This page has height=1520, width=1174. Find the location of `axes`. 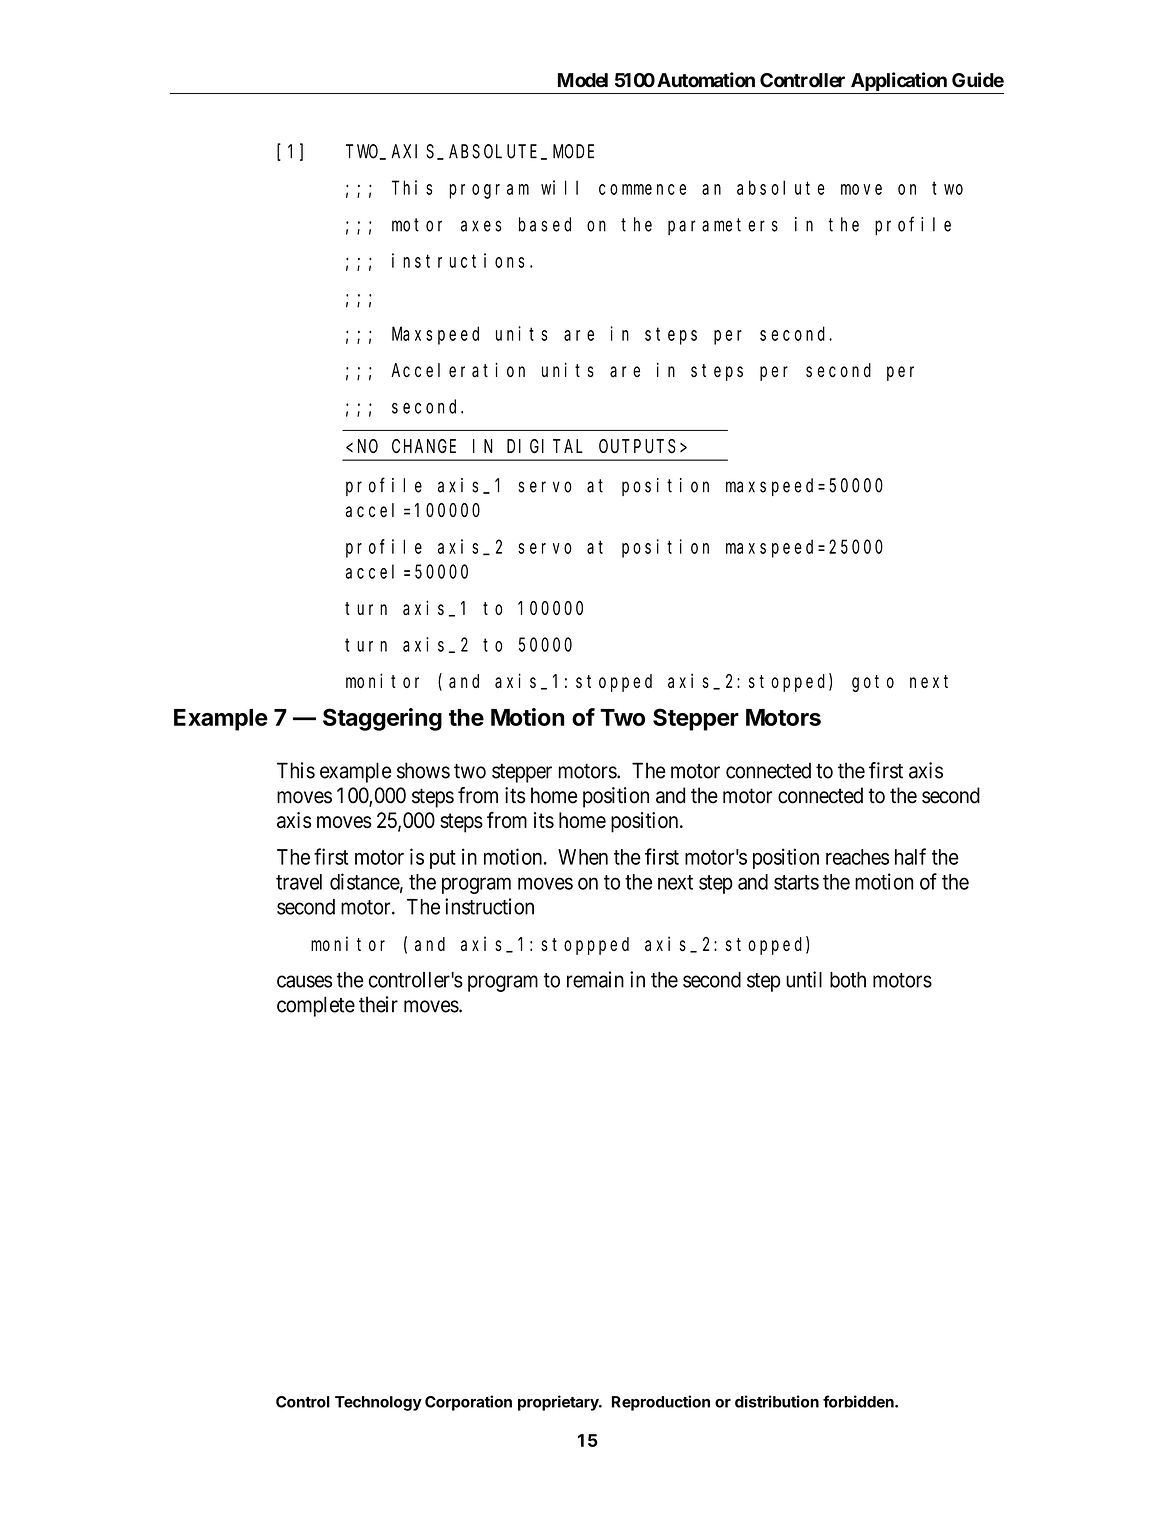

axes is located at coordinates (481, 226).
